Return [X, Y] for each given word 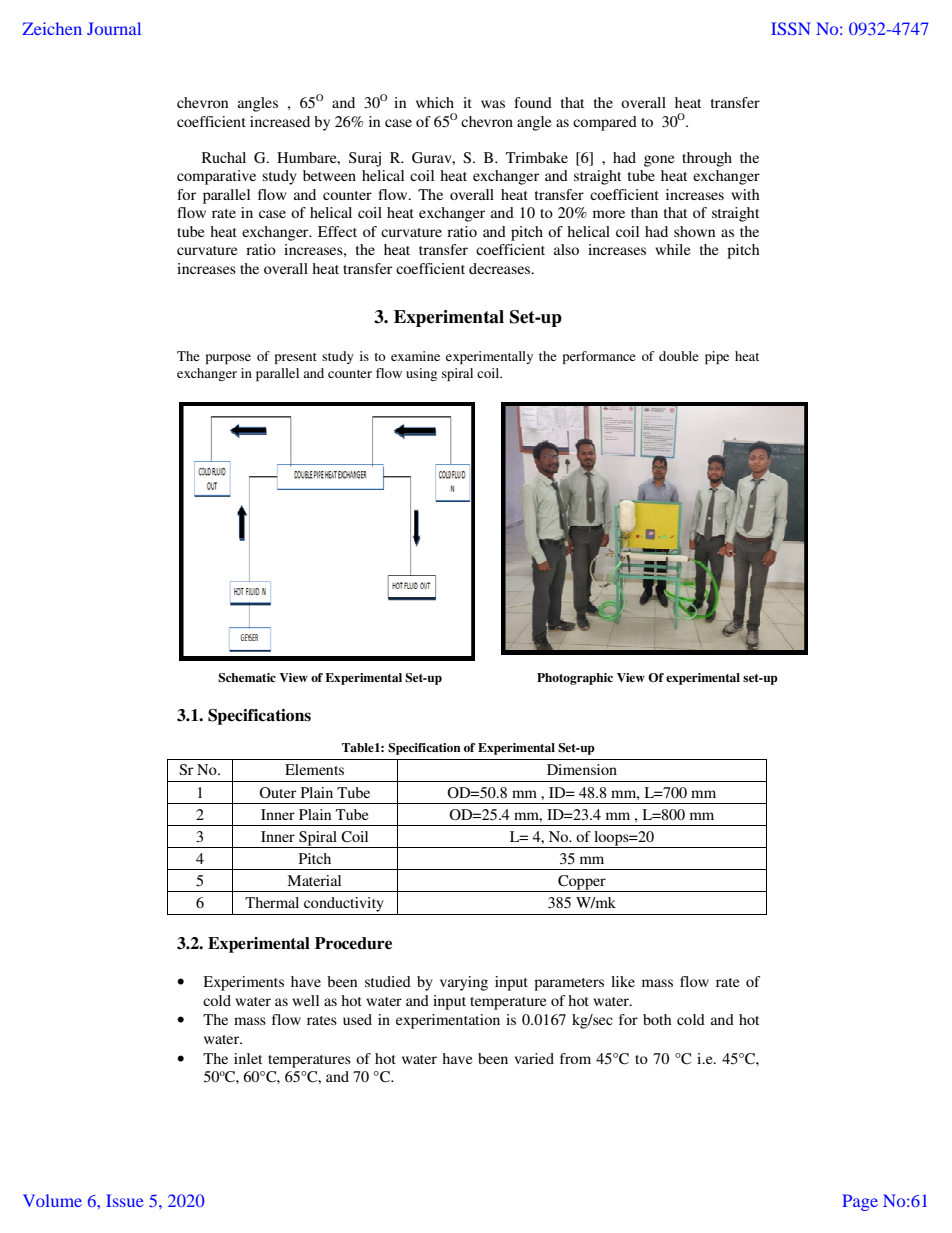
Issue [125, 1200]
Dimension [582, 769]
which [435, 102]
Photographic [575, 679]
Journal [114, 28]
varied [534, 1058]
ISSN [791, 28]
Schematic [247, 678]
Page [860, 1202]
